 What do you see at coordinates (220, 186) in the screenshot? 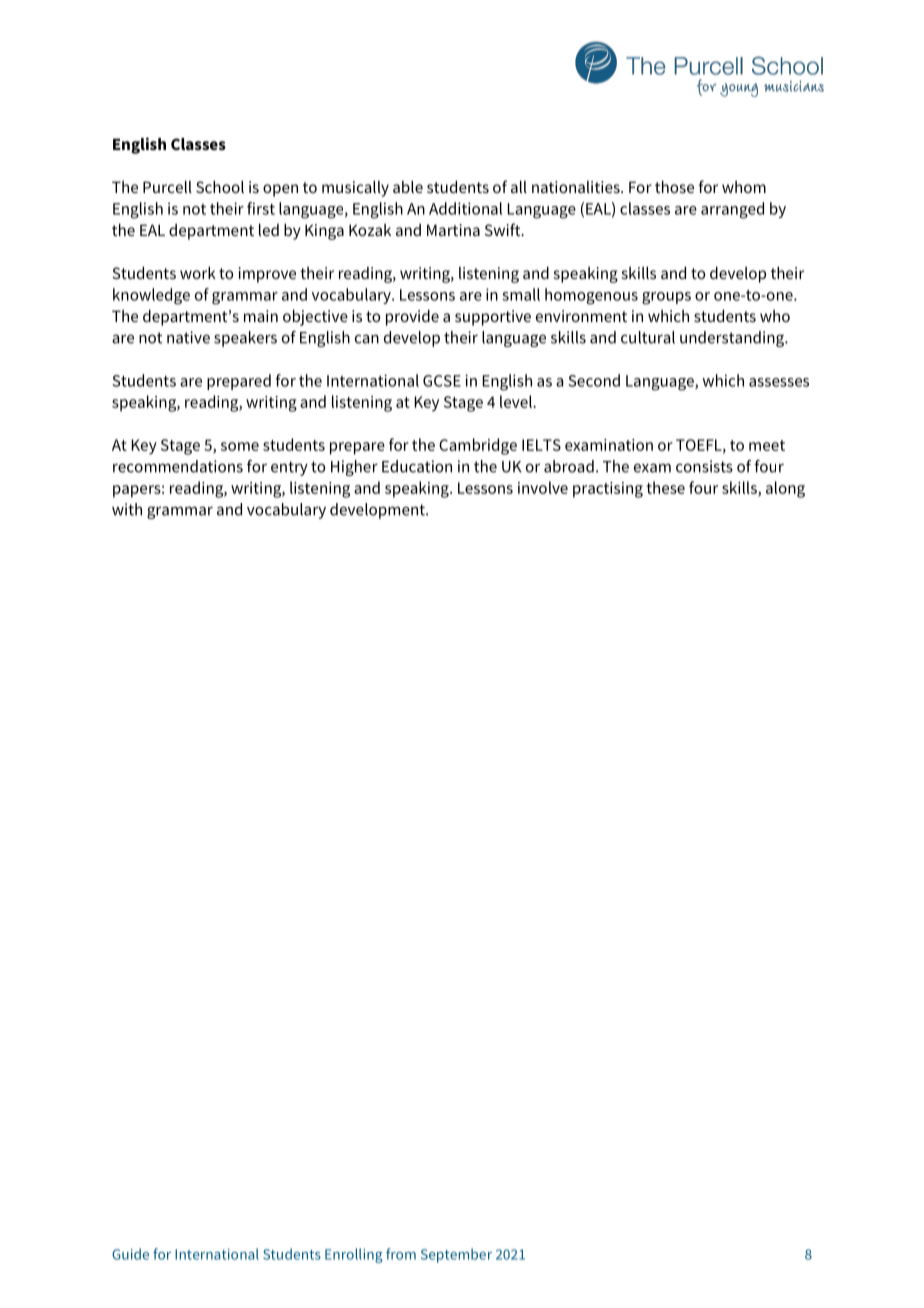
I see `School` at bounding box center [220, 186].
